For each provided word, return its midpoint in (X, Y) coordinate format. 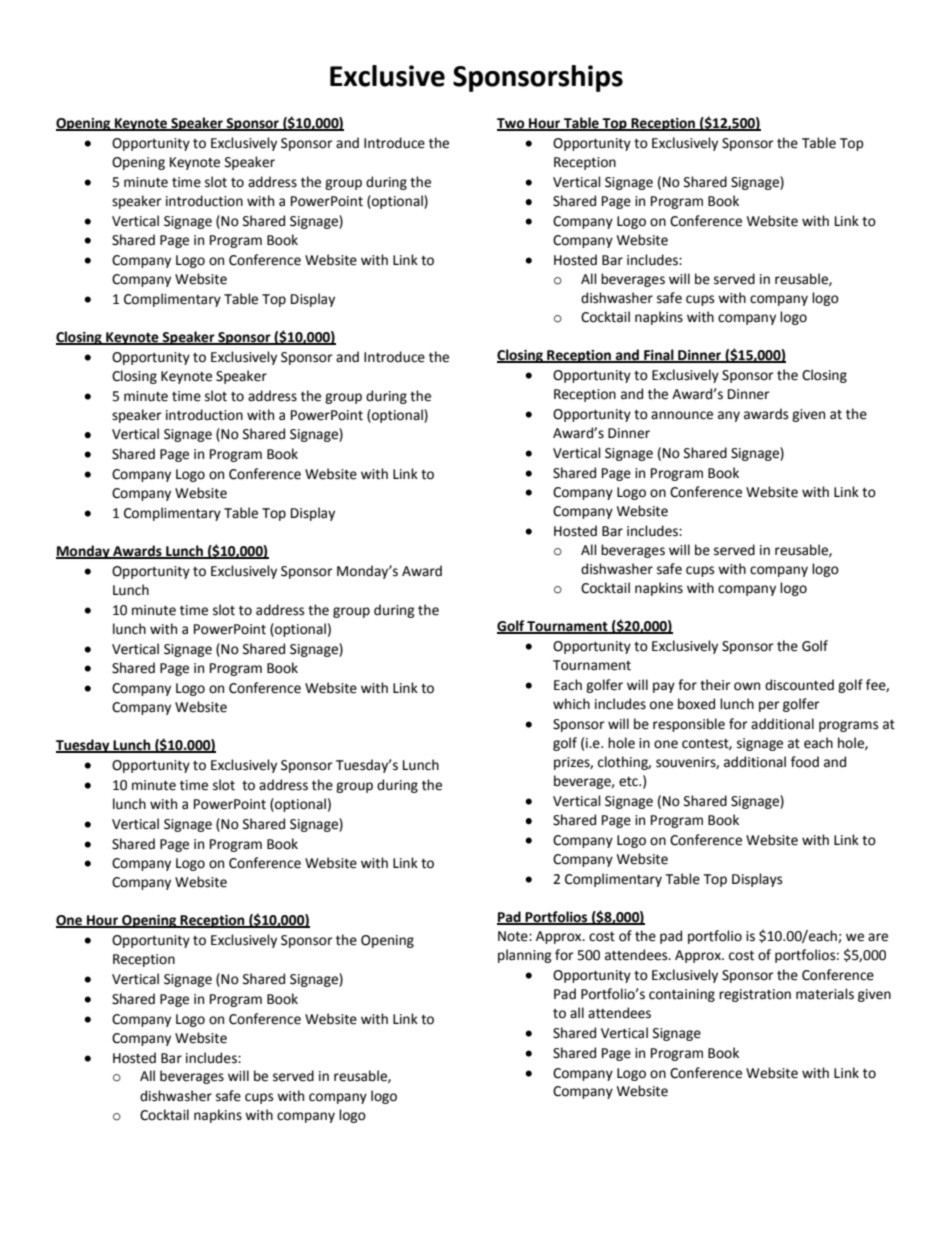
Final (659, 356)
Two (512, 124)
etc (629, 782)
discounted (799, 685)
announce (682, 415)
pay (664, 687)
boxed (696, 704)
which (571, 704)
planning (525, 956)
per (769, 706)
